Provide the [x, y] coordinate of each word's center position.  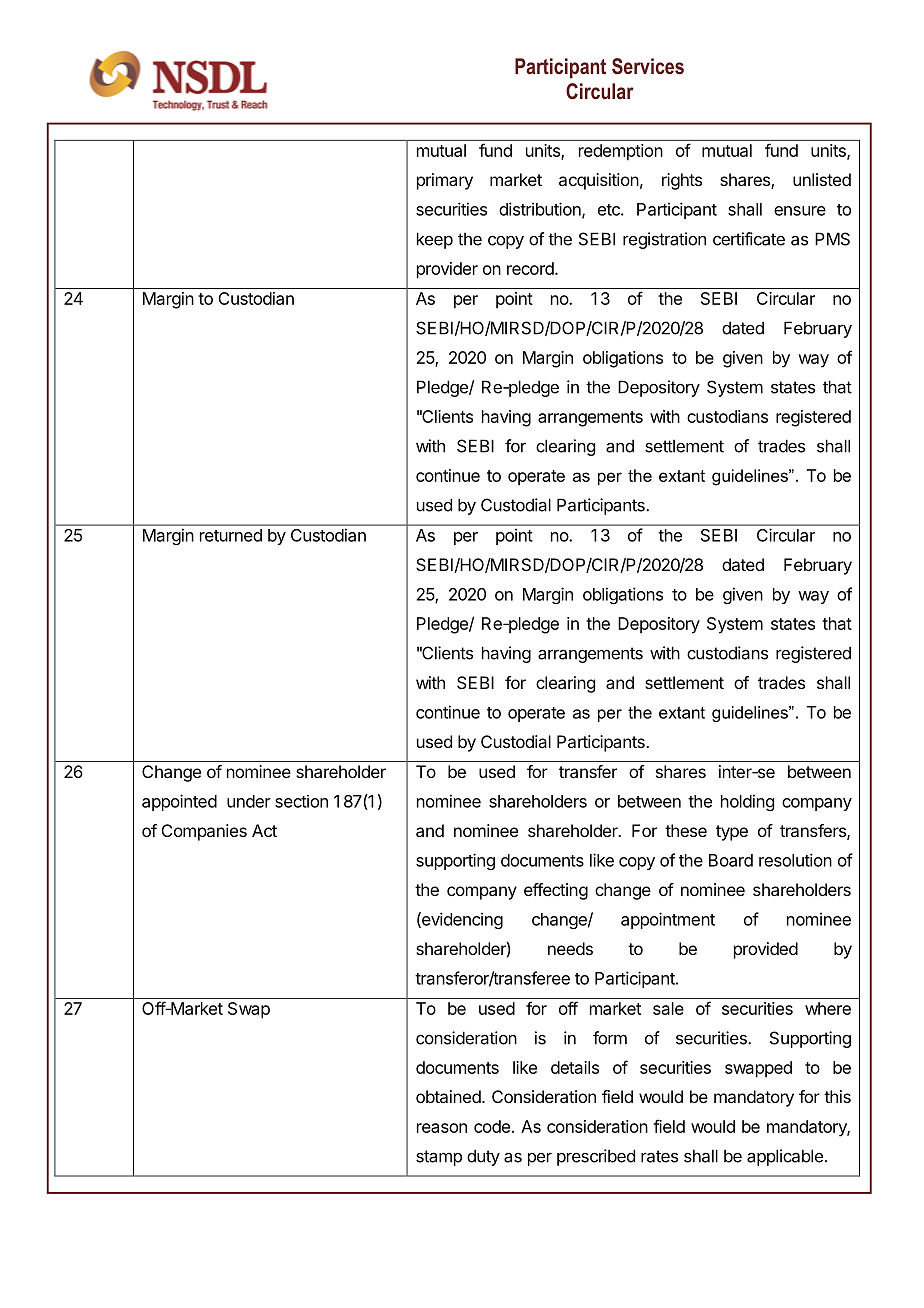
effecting [556, 891]
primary [445, 181]
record [531, 268]
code [492, 1126]
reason [442, 1128]
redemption [621, 152]
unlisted [822, 179]
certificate [749, 239]
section [301, 801]
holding [747, 802]
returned [231, 535]
